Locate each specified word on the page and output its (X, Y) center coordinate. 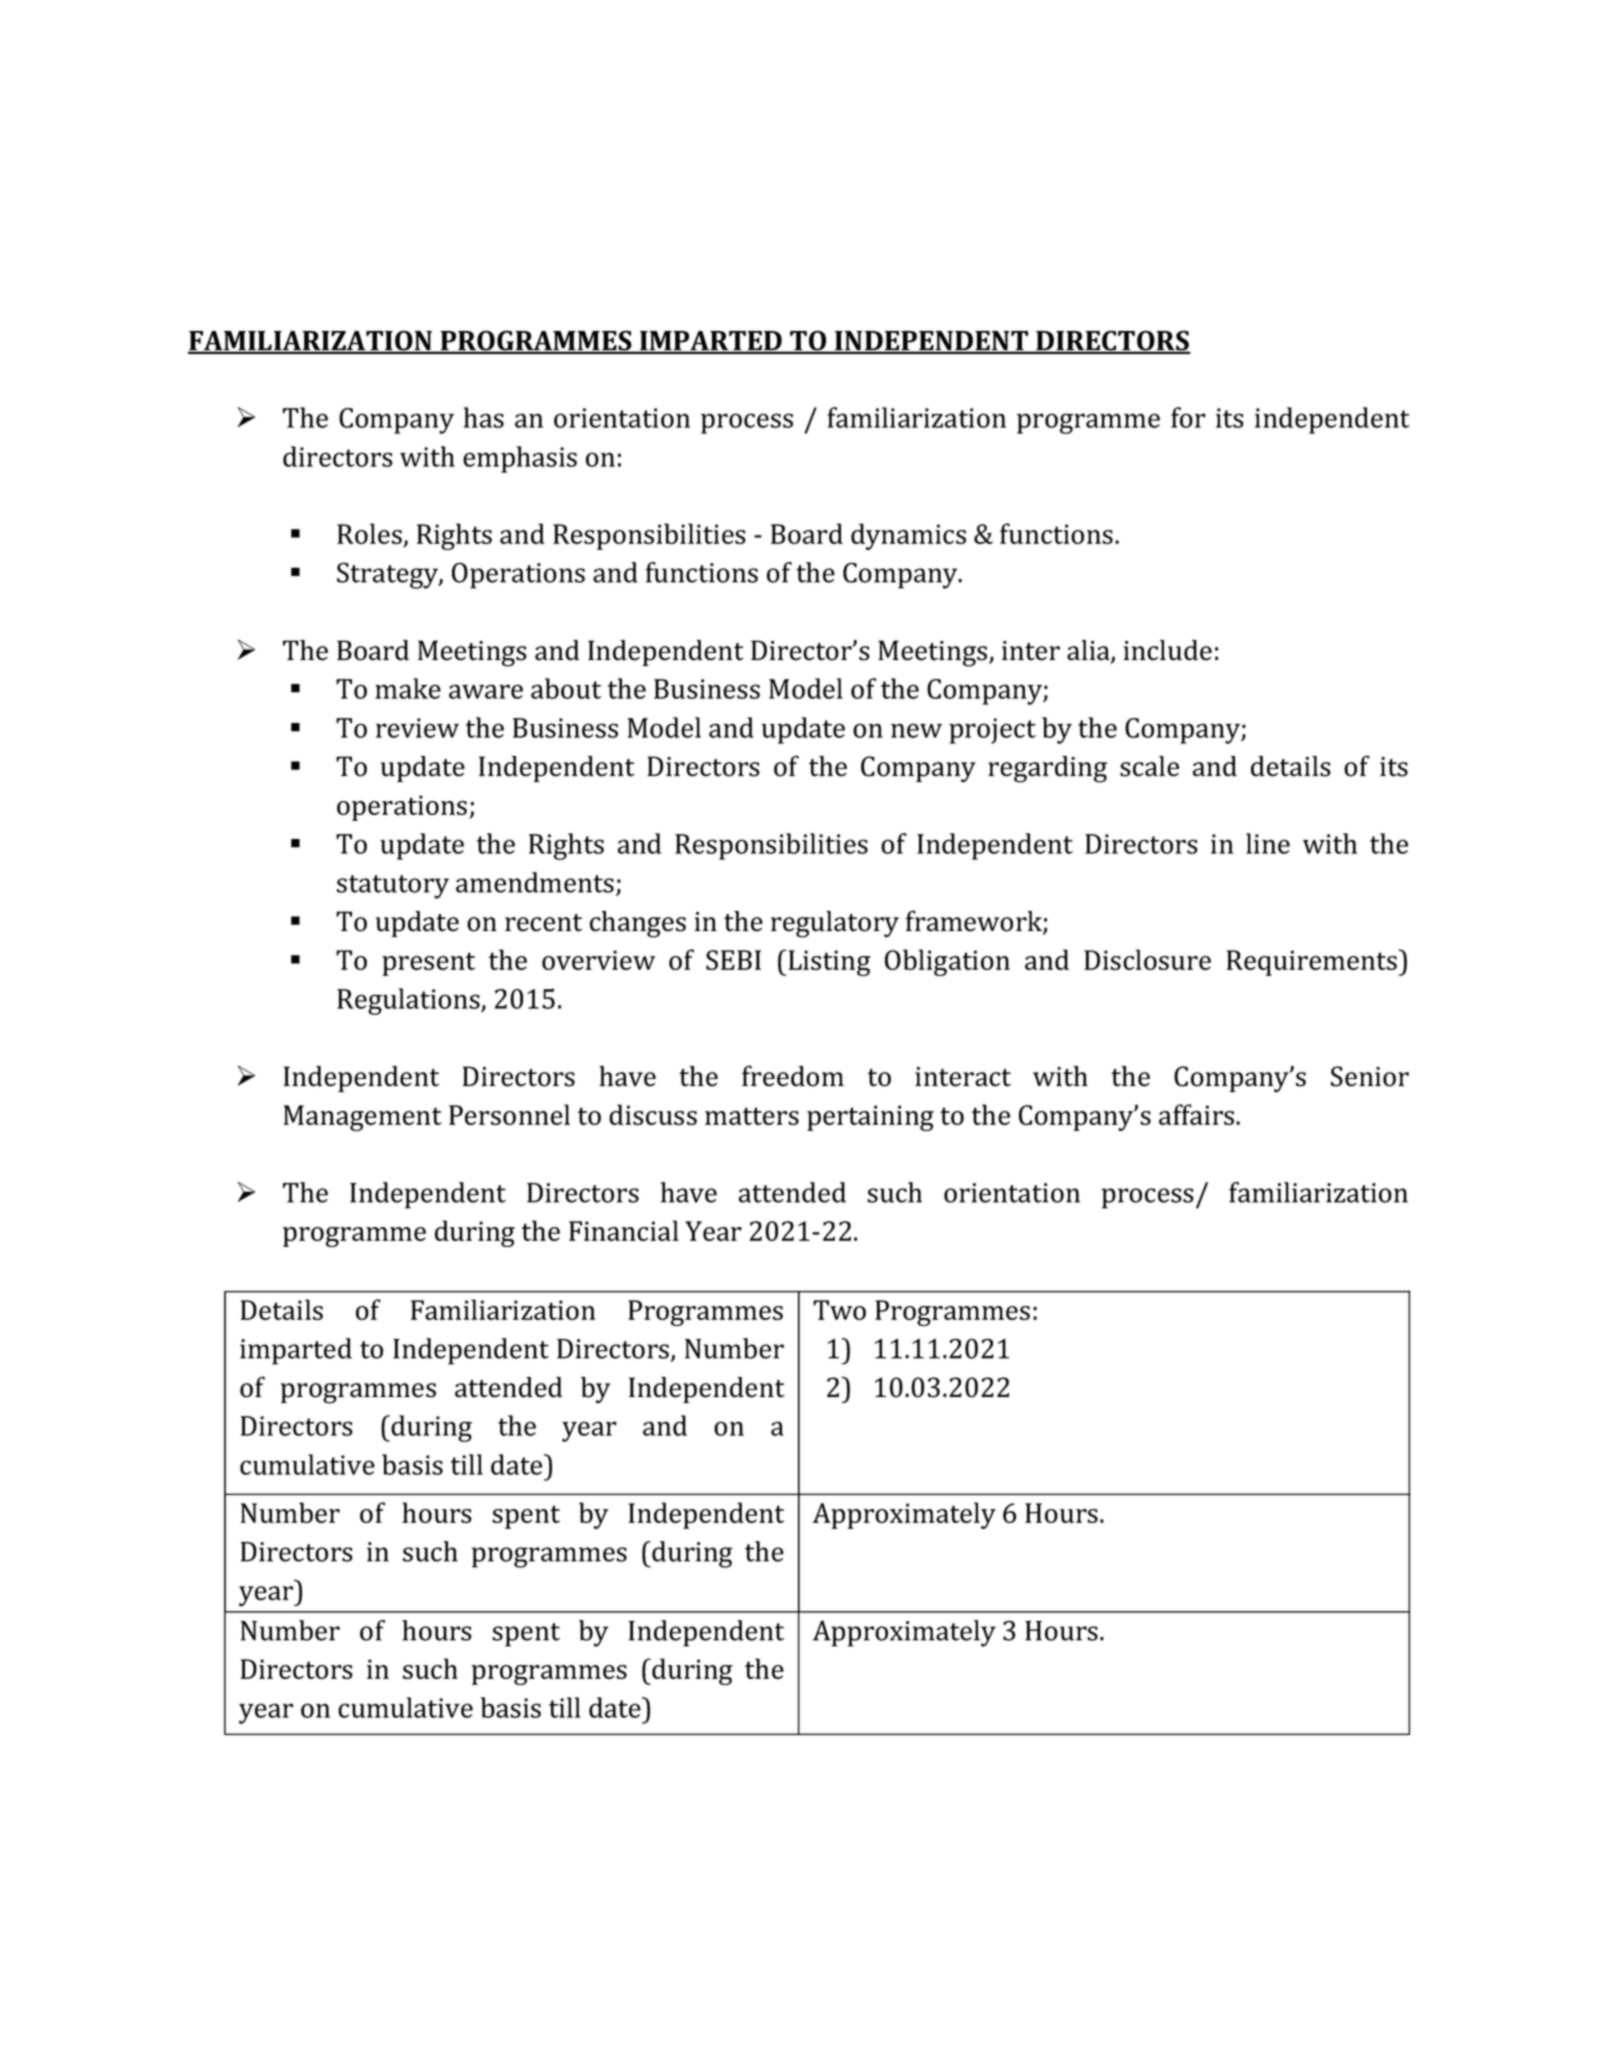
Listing (828, 963)
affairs (1198, 1114)
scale (1149, 766)
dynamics (908, 536)
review (417, 728)
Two (839, 1310)
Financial (624, 1230)
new (916, 730)
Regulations (409, 1001)
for (1188, 417)
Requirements (1313, 963)
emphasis (520, 459)
